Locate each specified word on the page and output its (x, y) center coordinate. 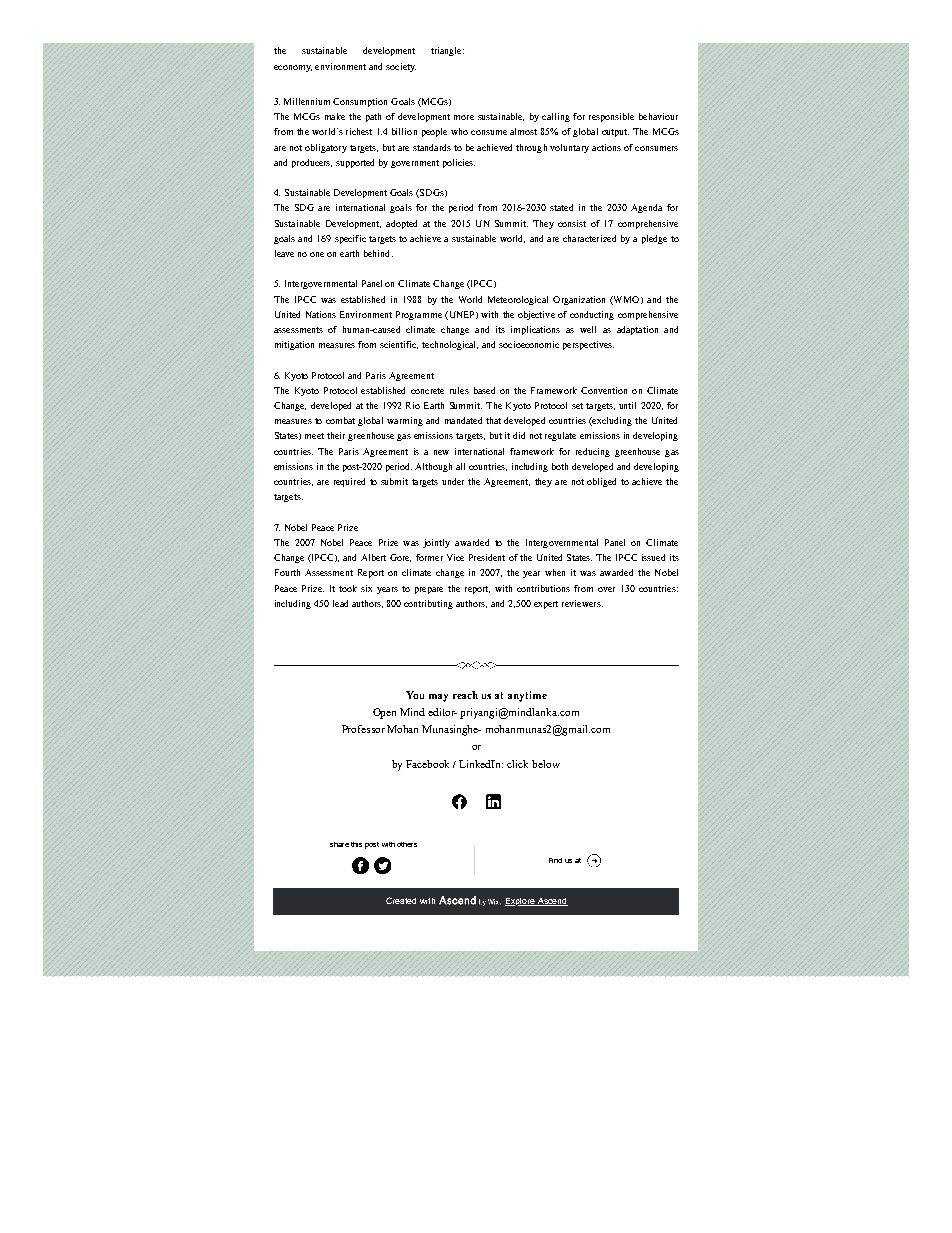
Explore (521, 902)
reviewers (582, 603)
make (335, 116)
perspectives (588, 345)
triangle (447, 51)
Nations (321, 314)
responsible (611, 117)
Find (555, 860)
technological (450, 345)
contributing (428, 604)
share (339, 844)
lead (340, 603)
